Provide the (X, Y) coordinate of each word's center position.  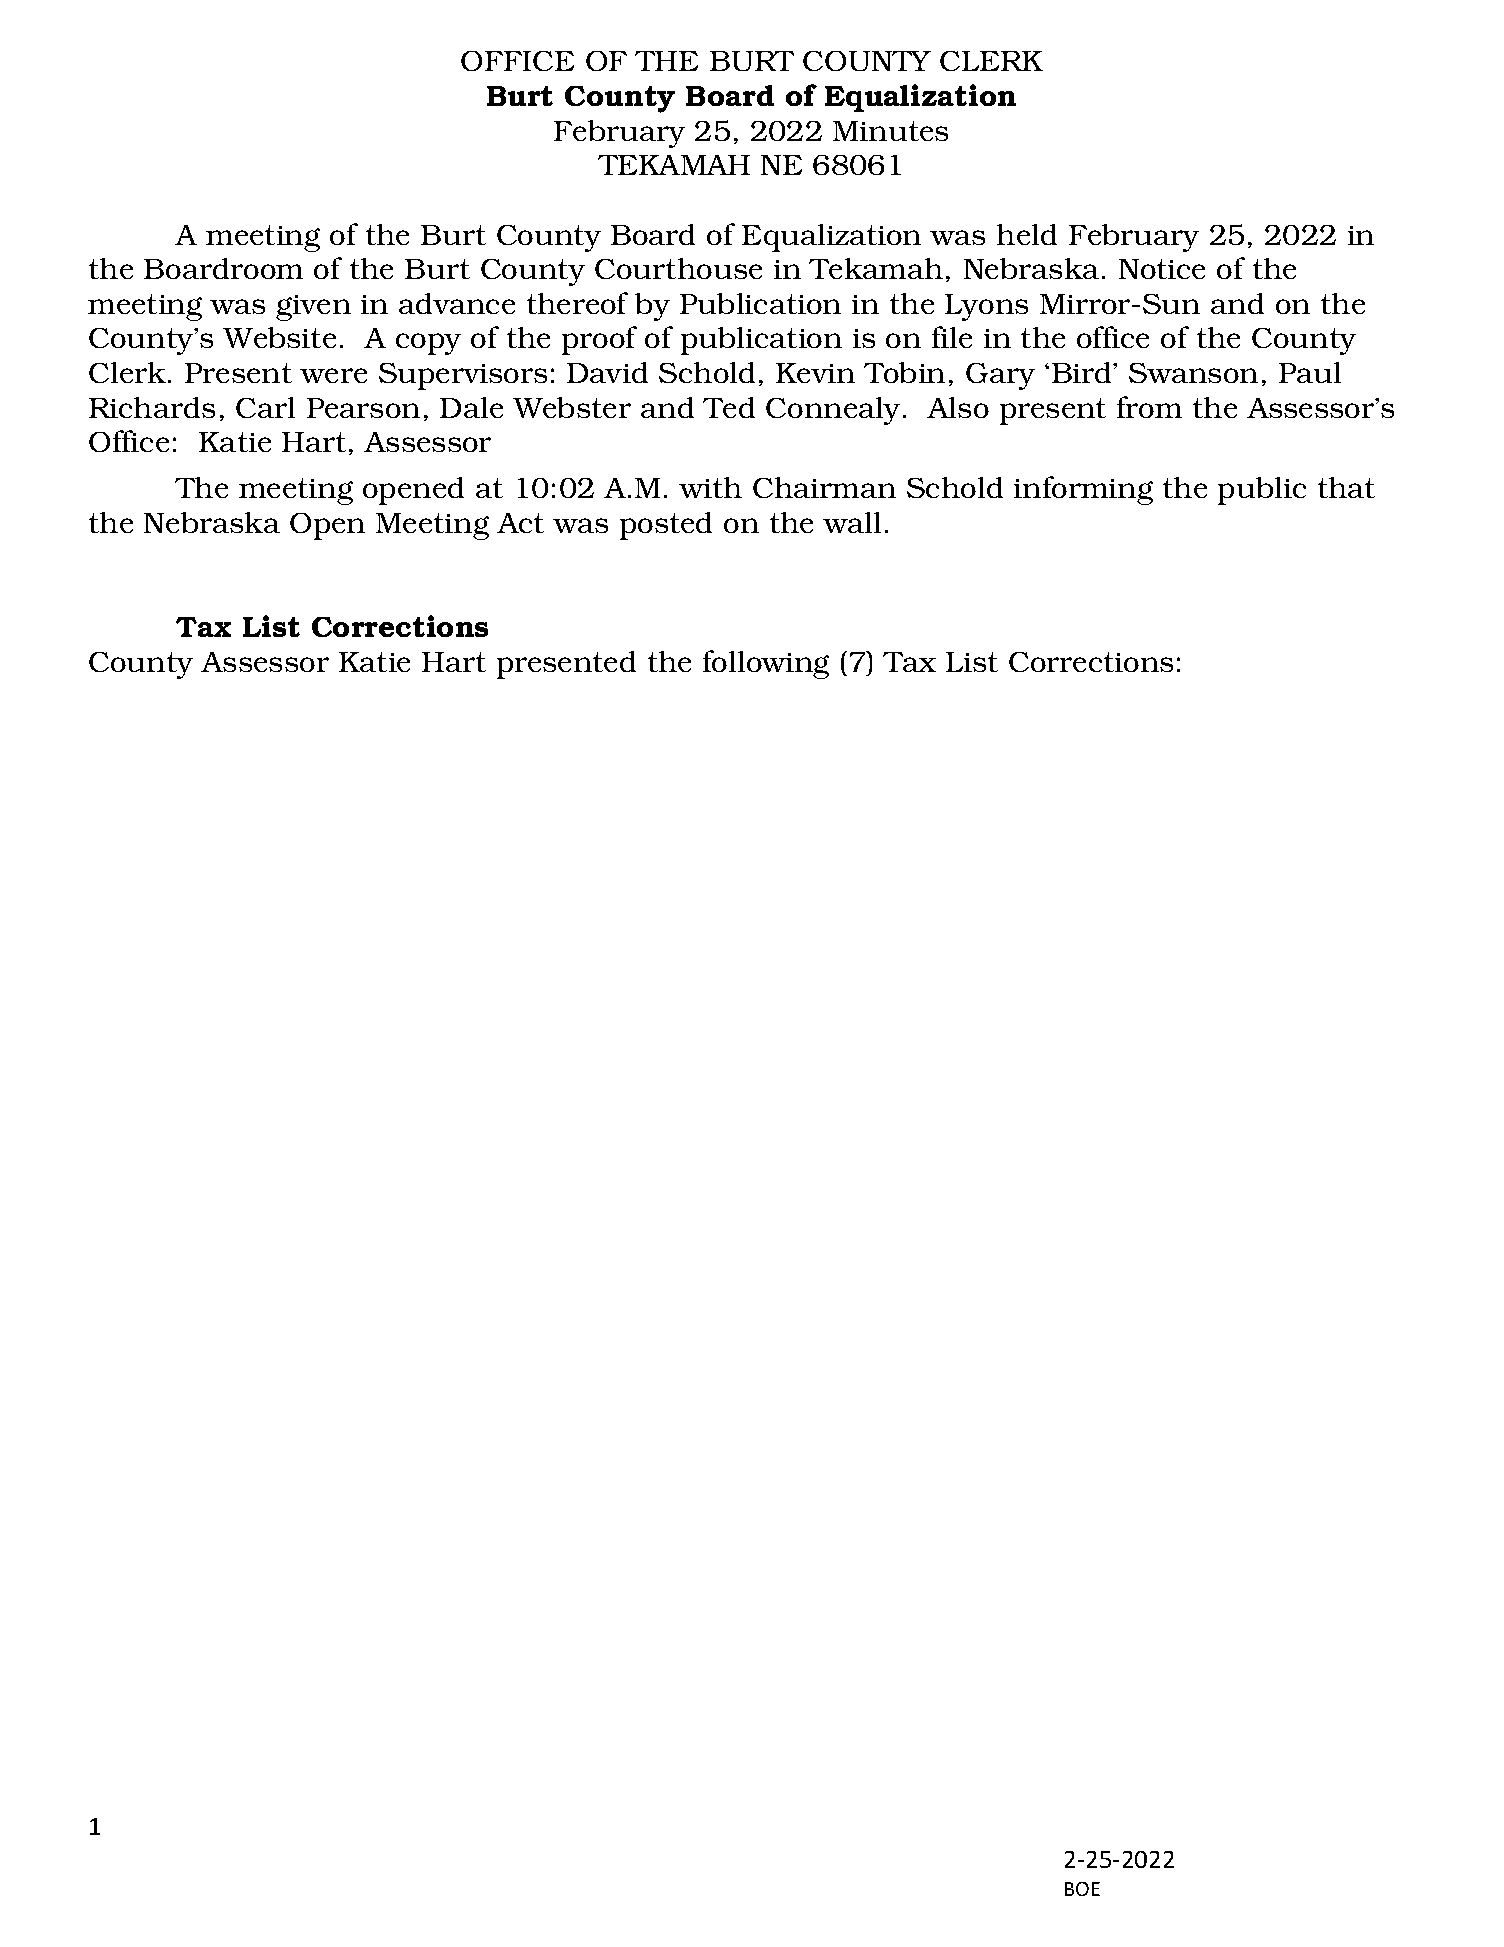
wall (852, 522)
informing (1083, 490)
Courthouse (678, 268)
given (313, 308)
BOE (1082, 1889)
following (766, 664)
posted (666, 526)
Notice (1162, 269)
